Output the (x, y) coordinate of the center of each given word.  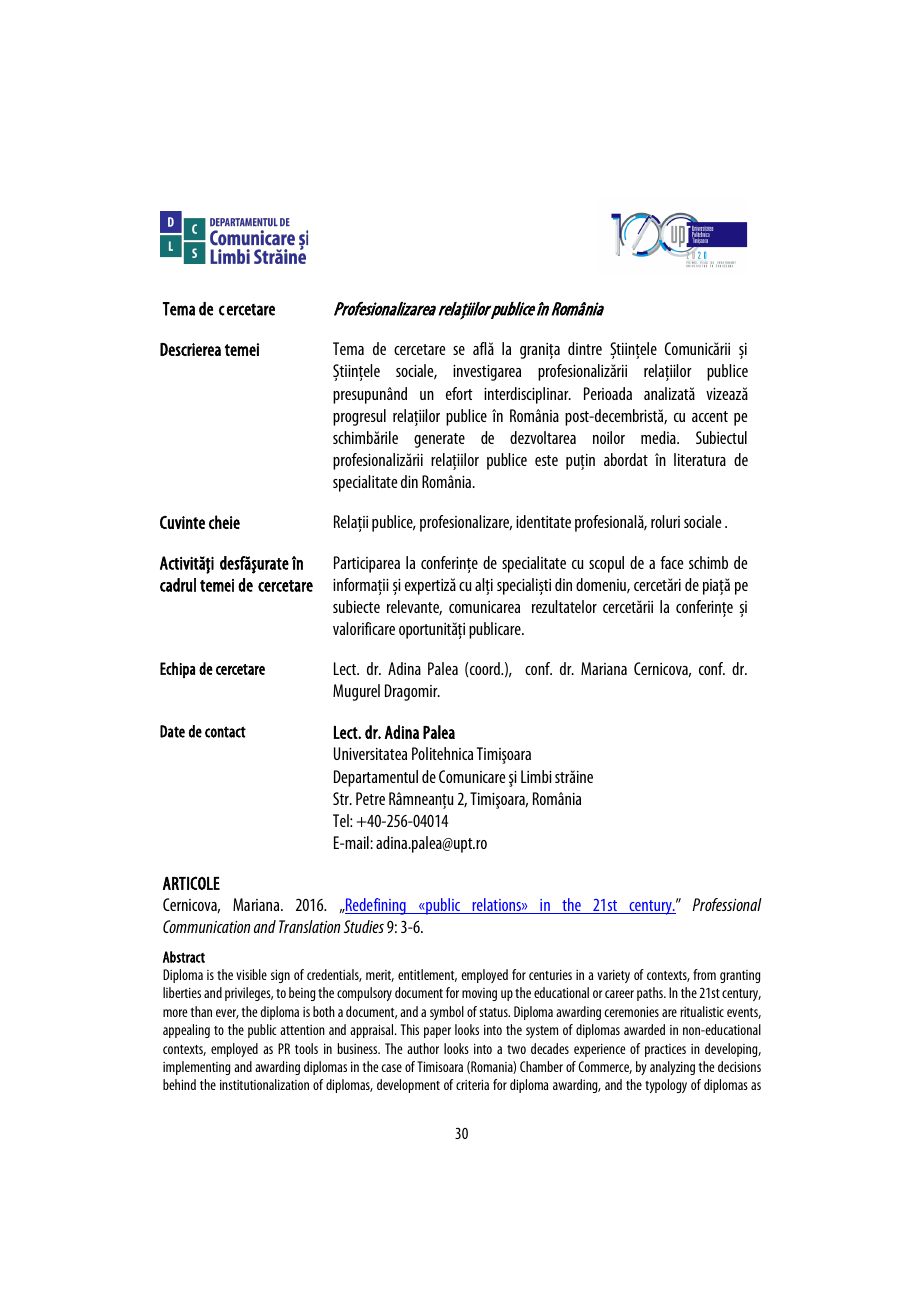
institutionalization (264, 1084)
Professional (727, 904)
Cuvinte (182, 522)
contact (225, 732)
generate (439, 440)
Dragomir (412, 692)
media (659, 437)
